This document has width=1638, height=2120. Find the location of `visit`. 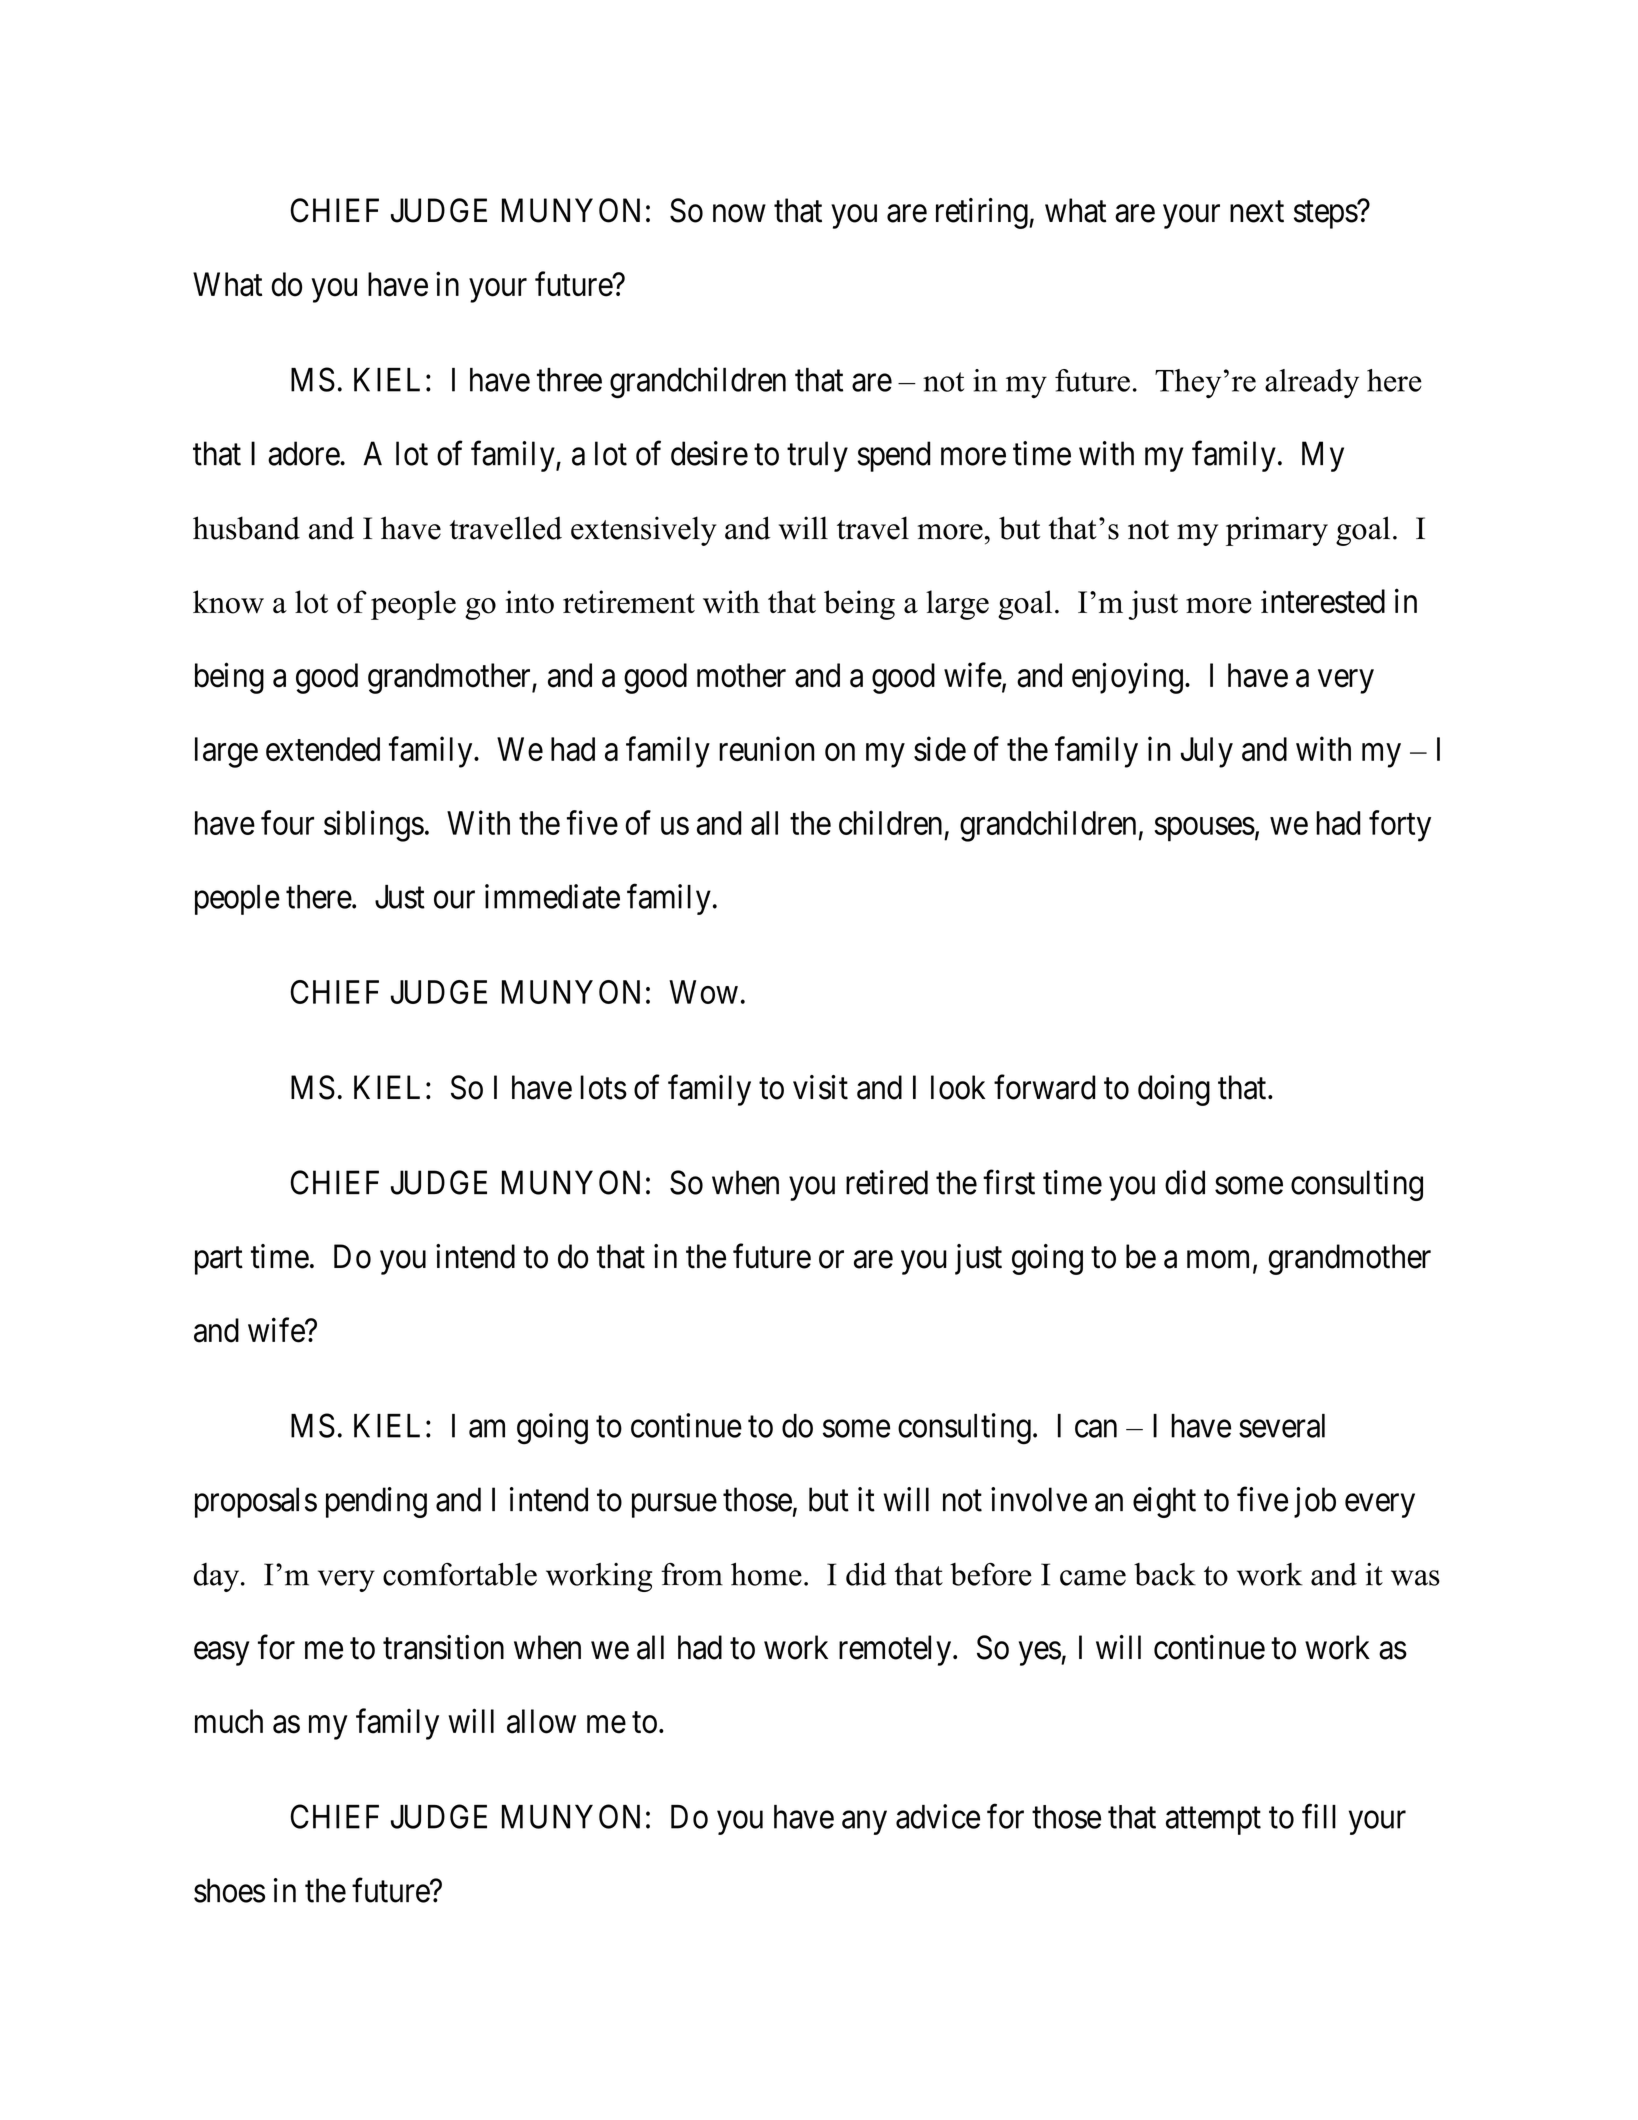

visit is located at coordinates (820, 1087).
